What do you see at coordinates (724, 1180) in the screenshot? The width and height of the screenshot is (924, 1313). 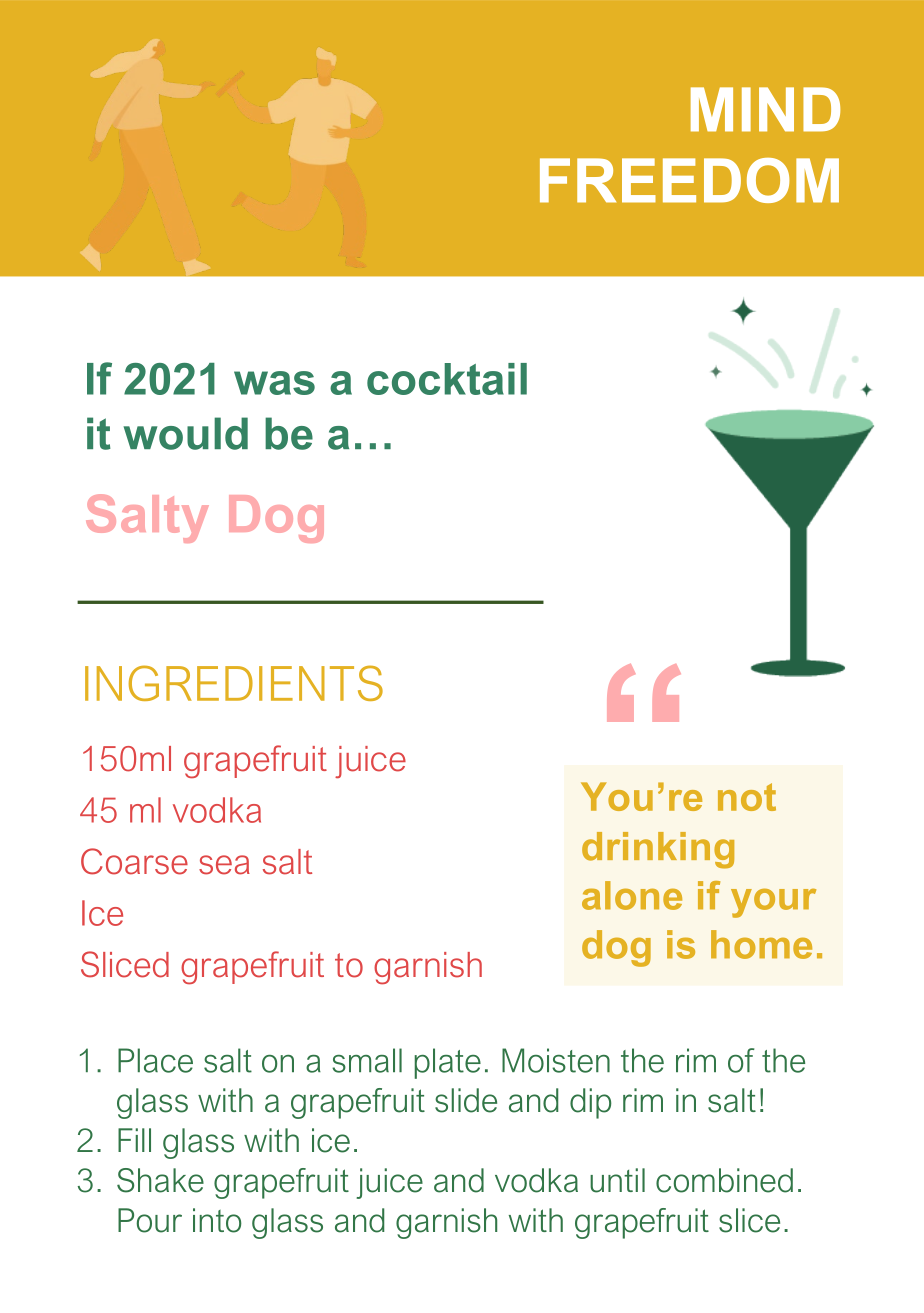 I see `combined` at bounding box center [724, 1180].
